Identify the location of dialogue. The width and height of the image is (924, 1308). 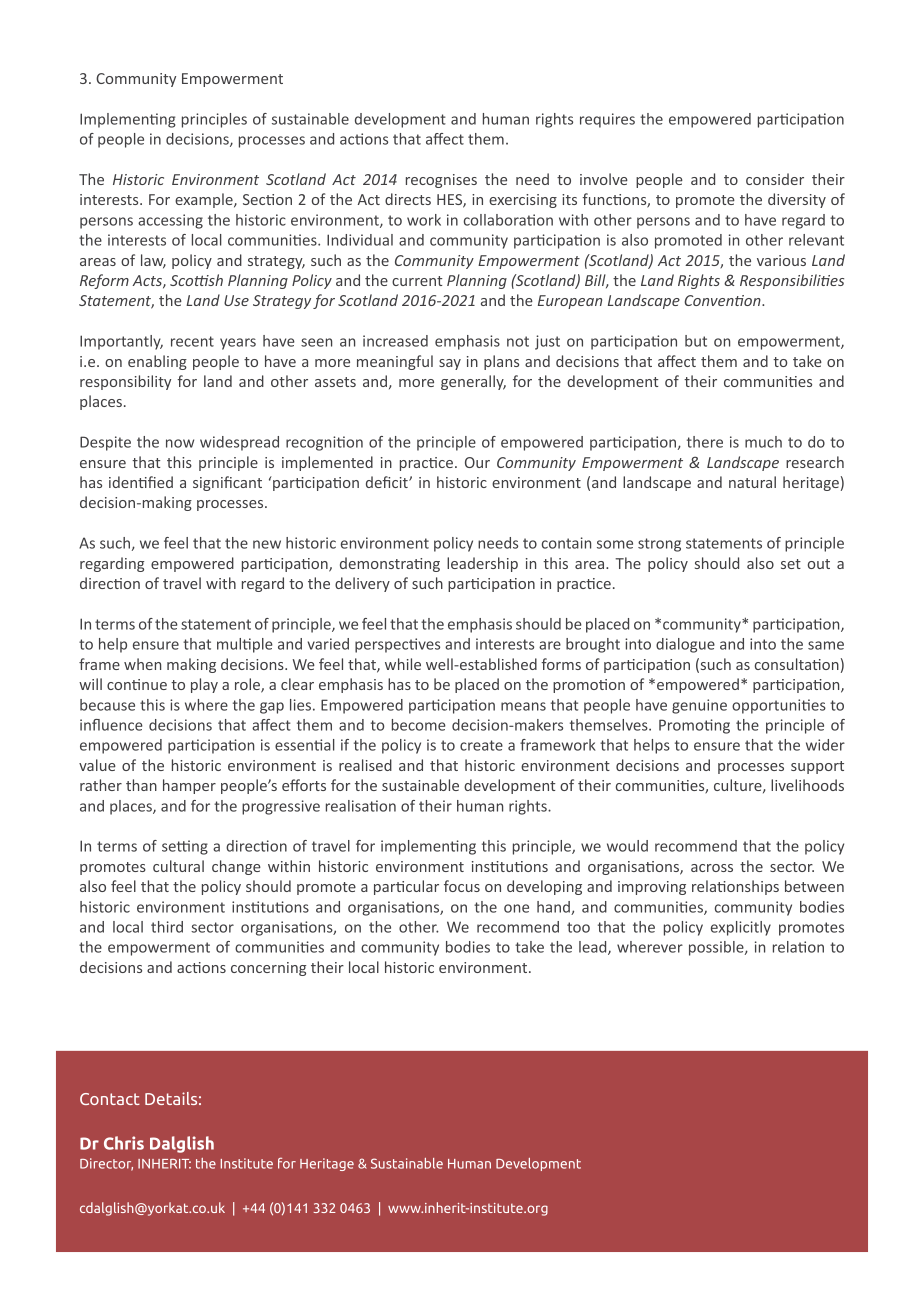
(685, 645).
